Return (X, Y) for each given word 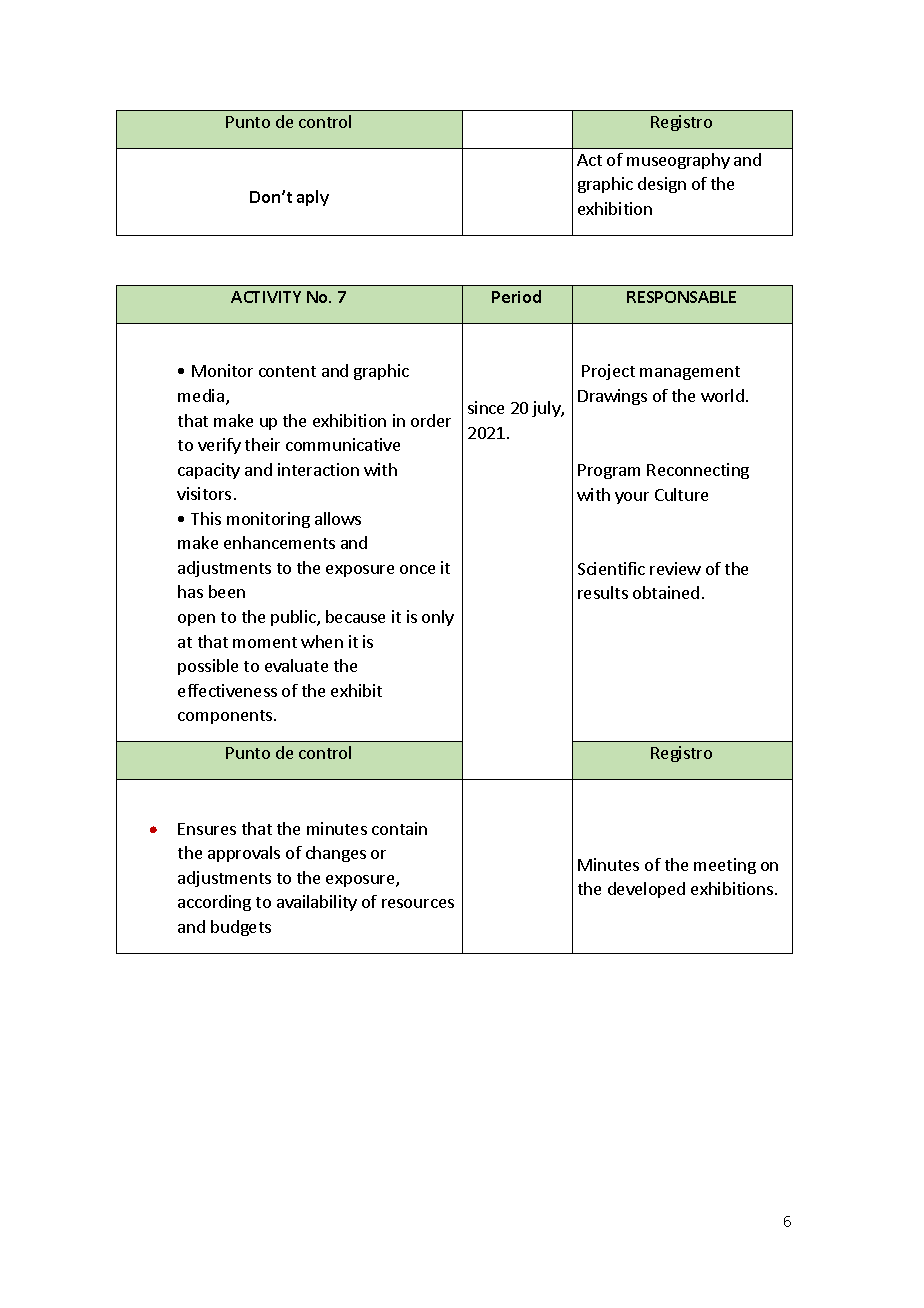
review (675, 568)
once (417, 569)
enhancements (279, 542)
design (662, 185)
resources (418, 903)
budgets (241, 928)
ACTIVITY (266, 297)
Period (516, 296)
